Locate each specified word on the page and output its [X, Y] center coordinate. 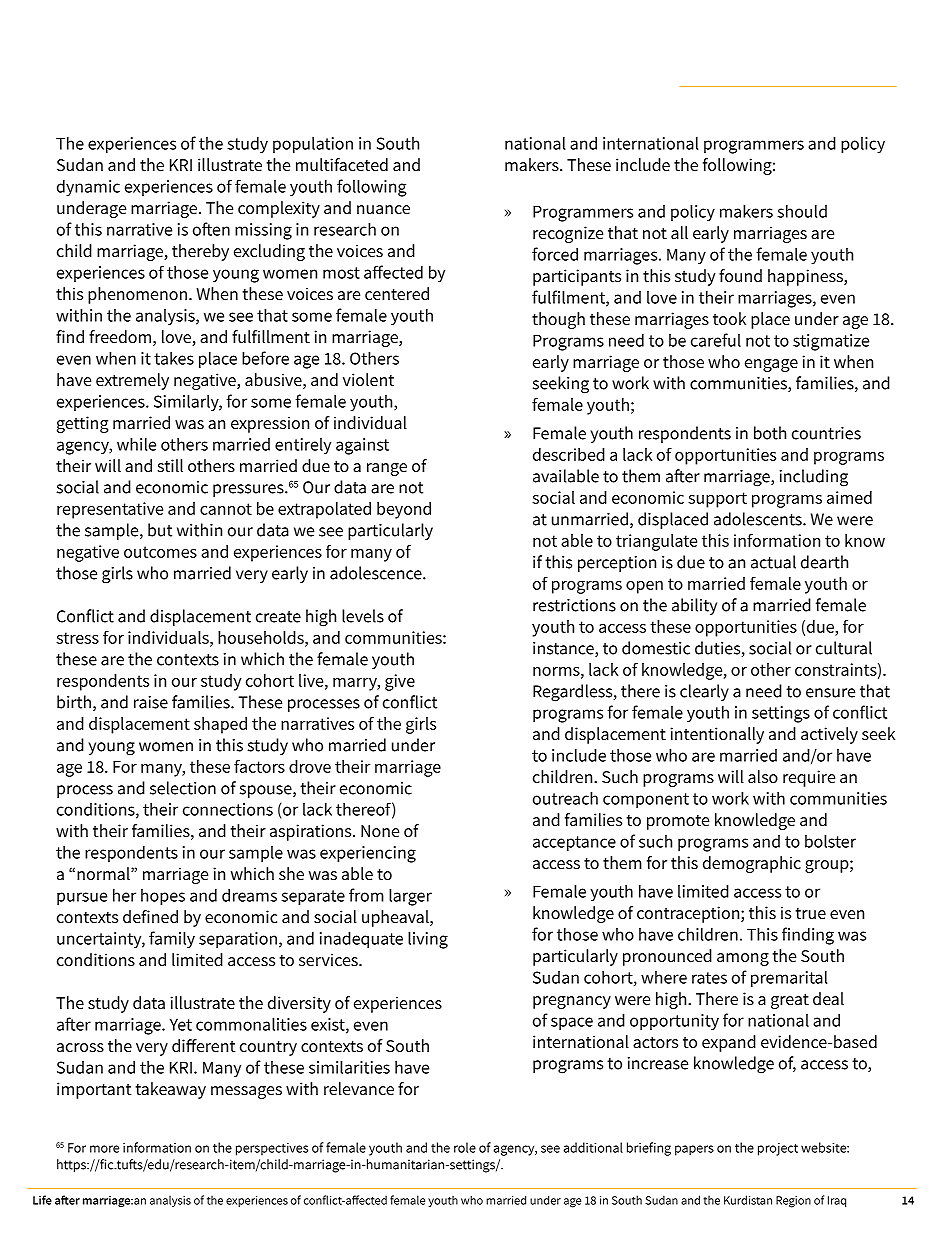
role [465, 1147]
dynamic [88, 188]
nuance [383, 209]
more [104, 1149]
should [802, 211]
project [778, 1149]
